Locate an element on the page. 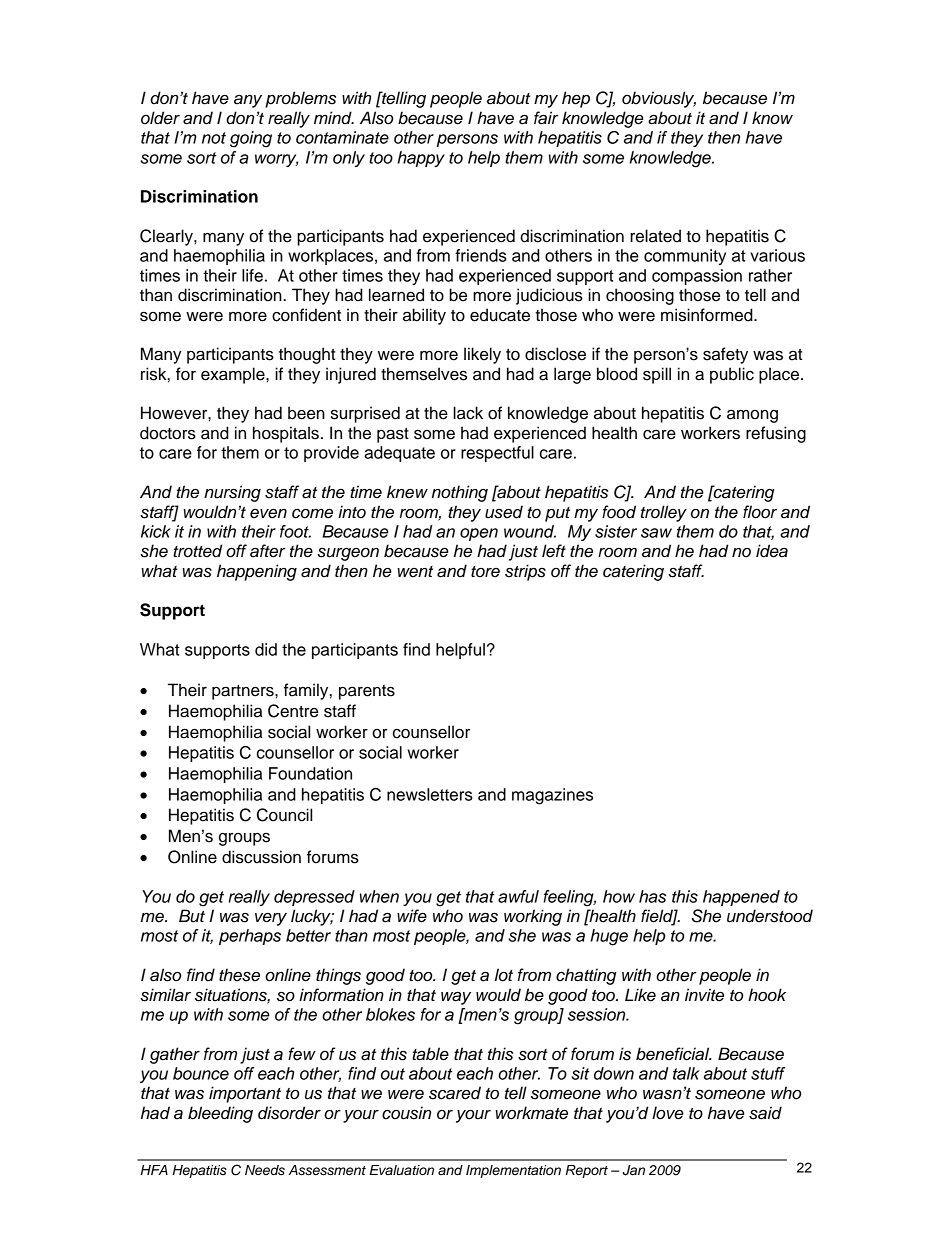 This document has height=1233, width=952. obviously is located at coordinates (659, 99).
